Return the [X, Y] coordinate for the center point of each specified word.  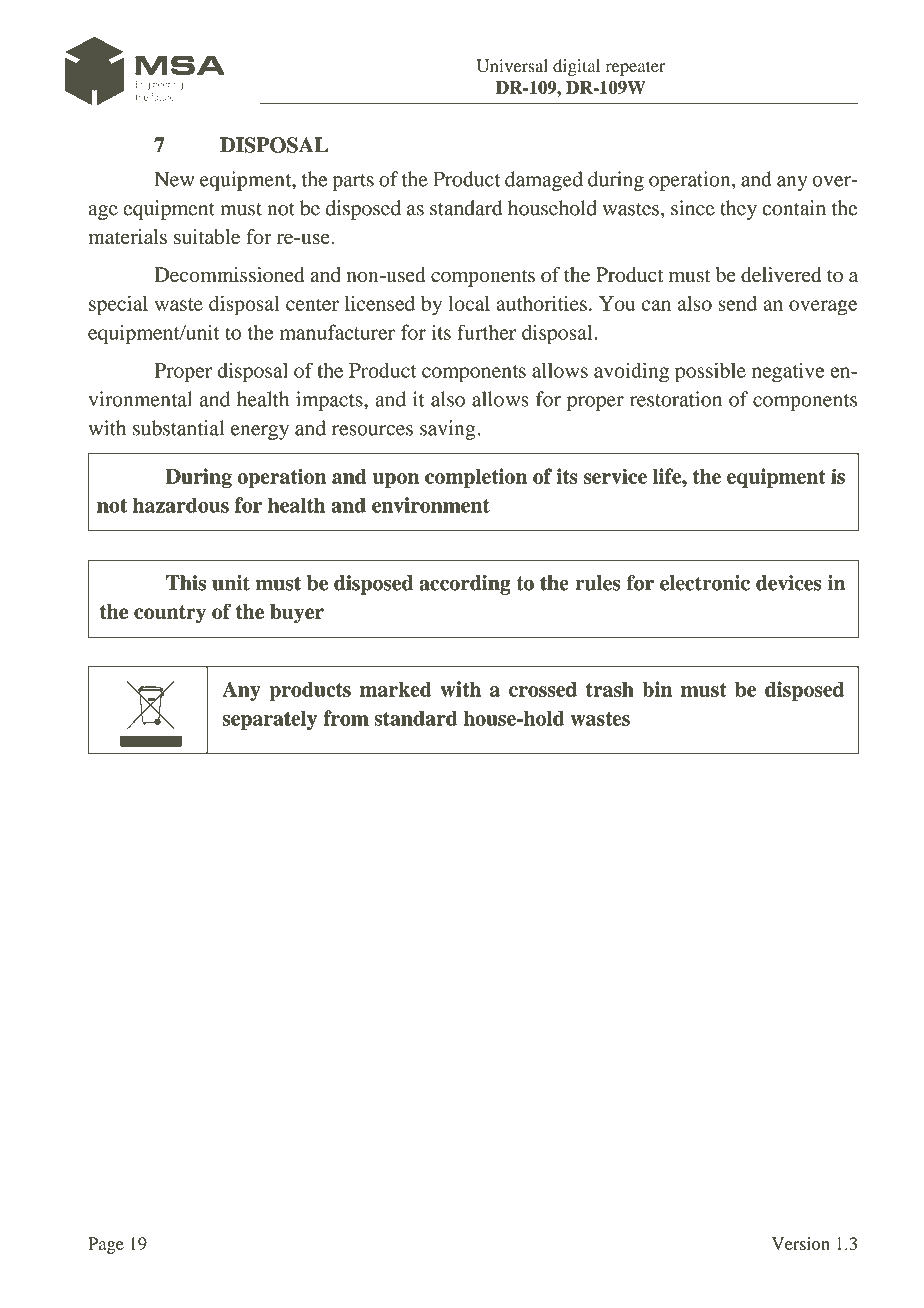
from [346, 718]
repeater [635, 68]
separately [269, 720]
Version [801, 1243]
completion [476, 478]
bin [657, 689]
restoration [676, 399]
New [174, 179]
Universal [512, 66]
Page [106, 1245]
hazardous [181, 505]
